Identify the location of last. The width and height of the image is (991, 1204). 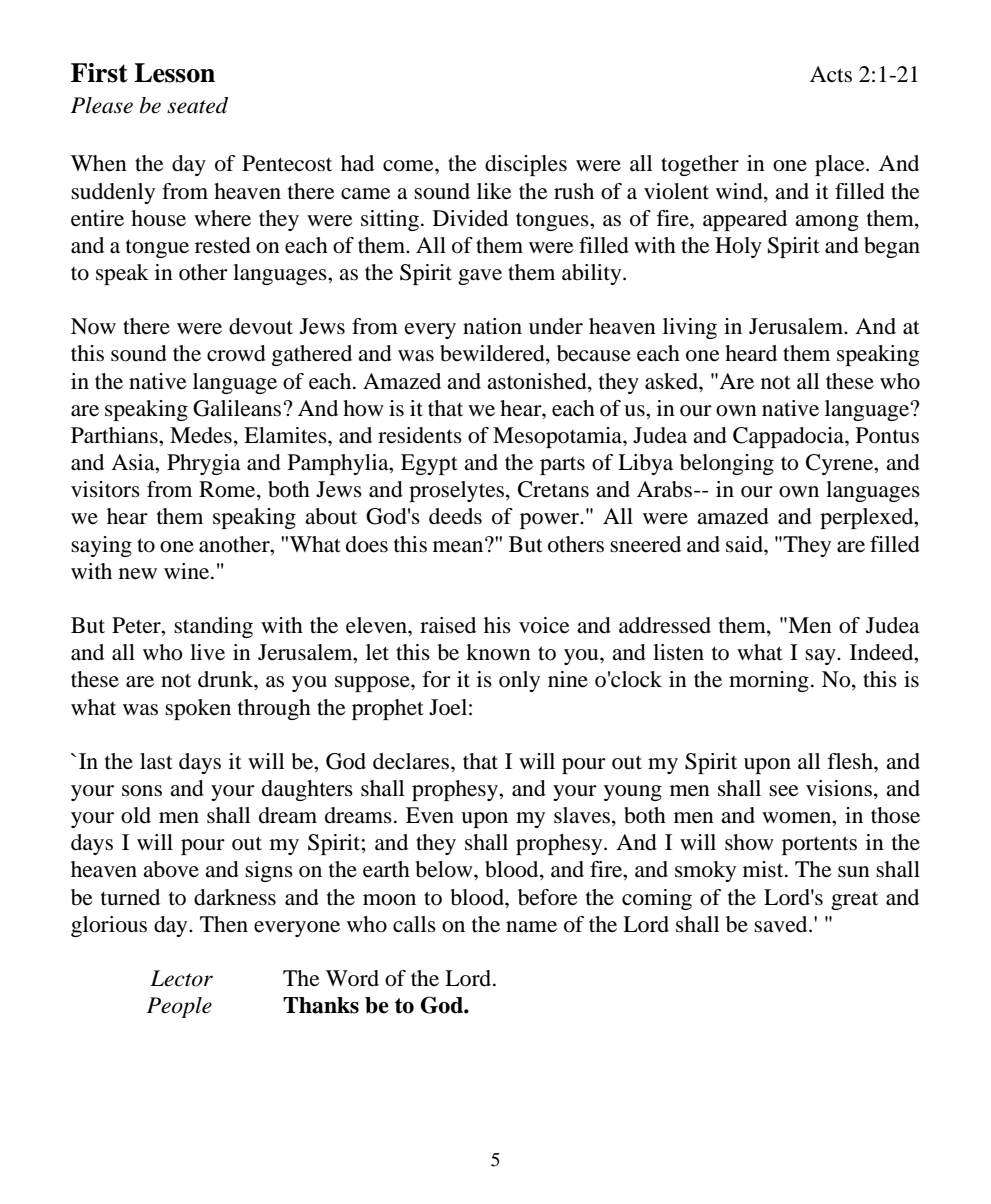
(156, 761).
